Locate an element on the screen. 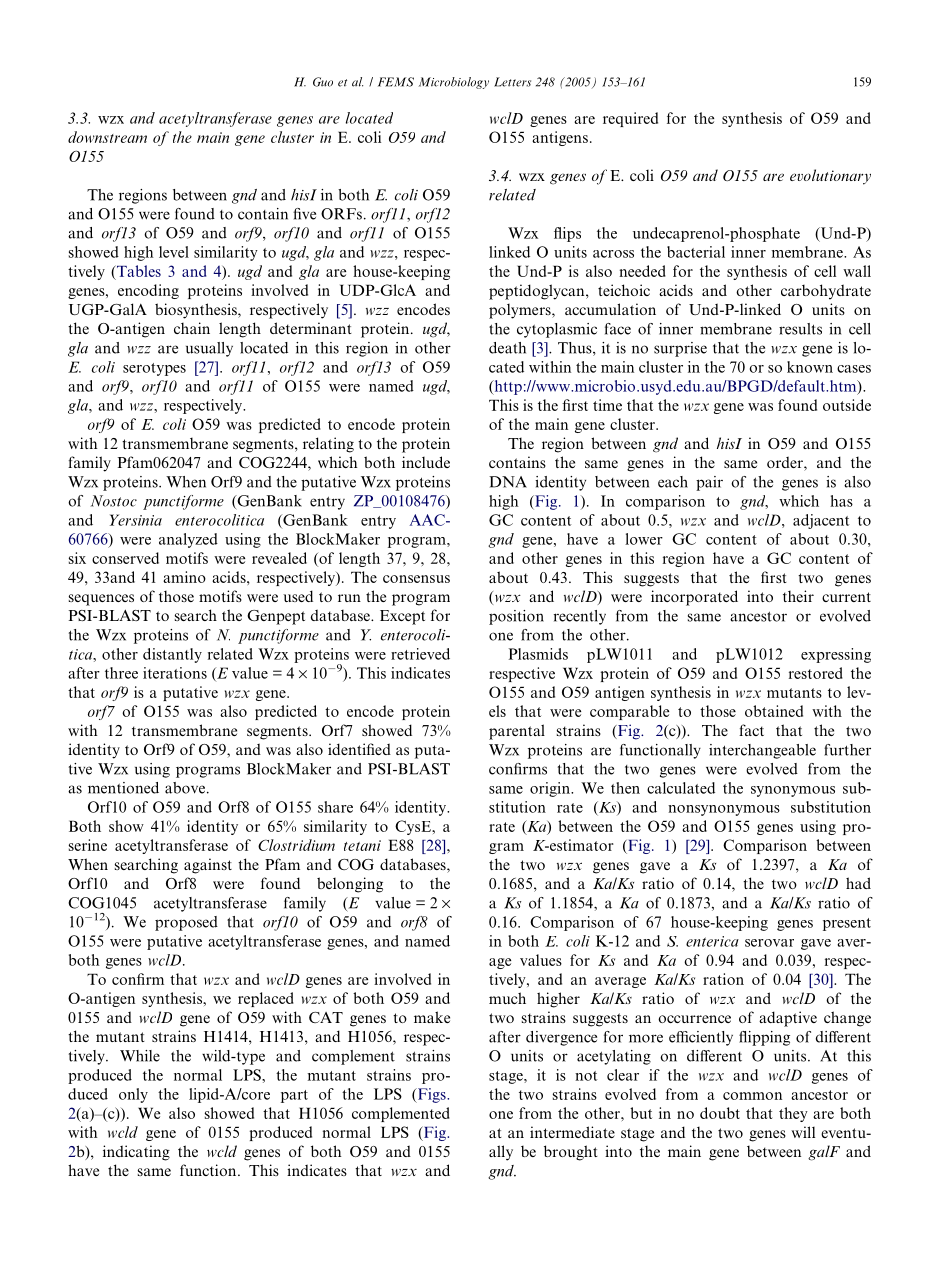  Yersinia is located at coordinates (136, 520).
